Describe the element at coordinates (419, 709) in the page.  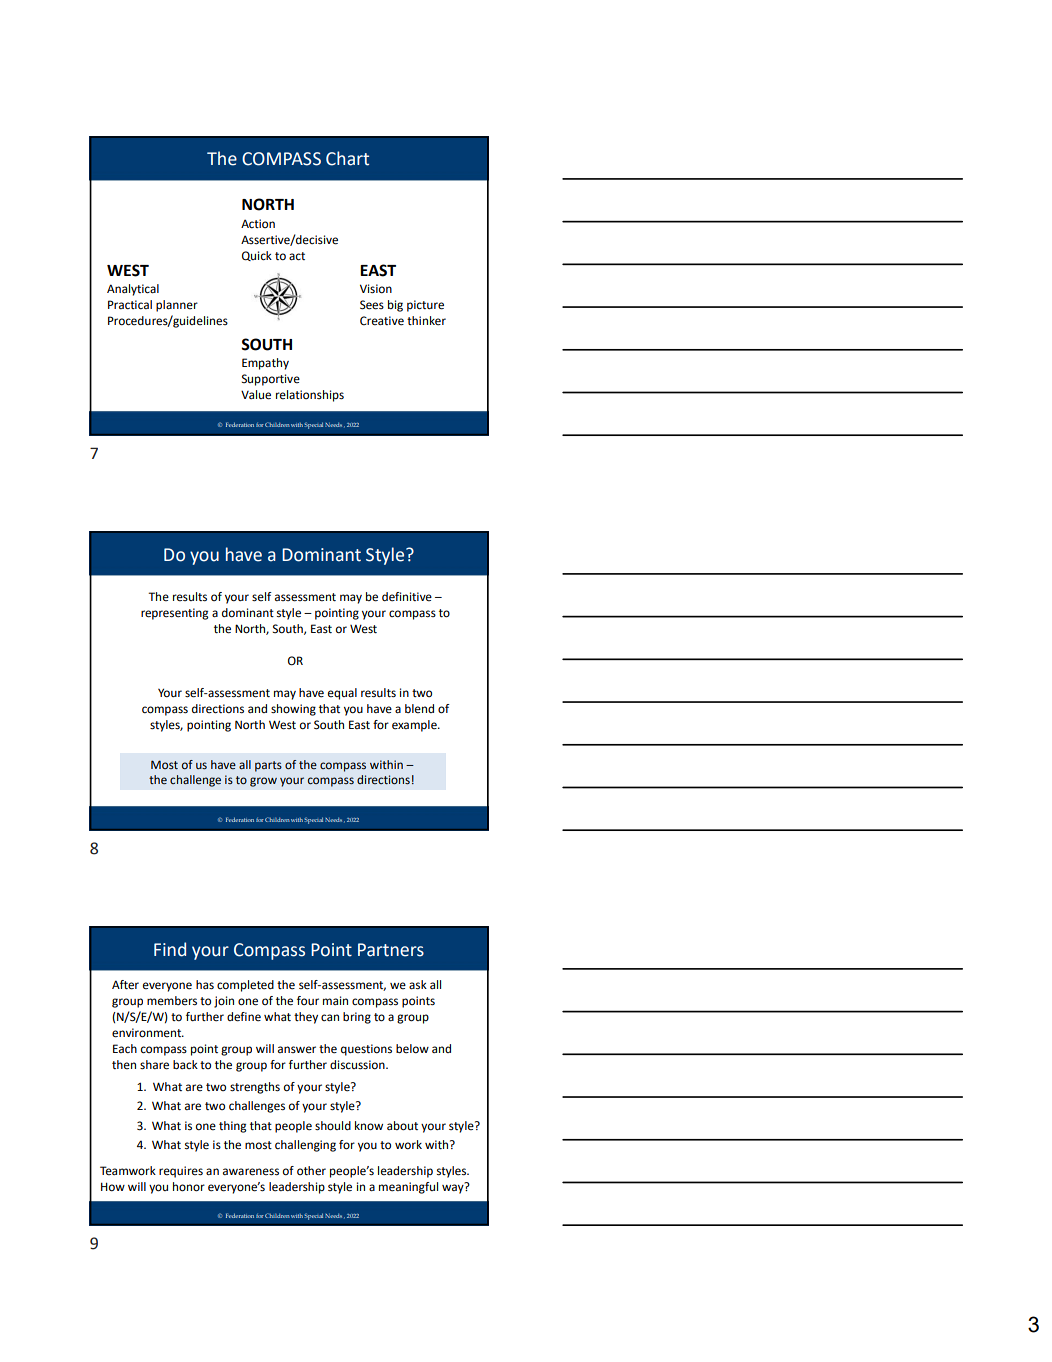
I see `blend` at that location.
